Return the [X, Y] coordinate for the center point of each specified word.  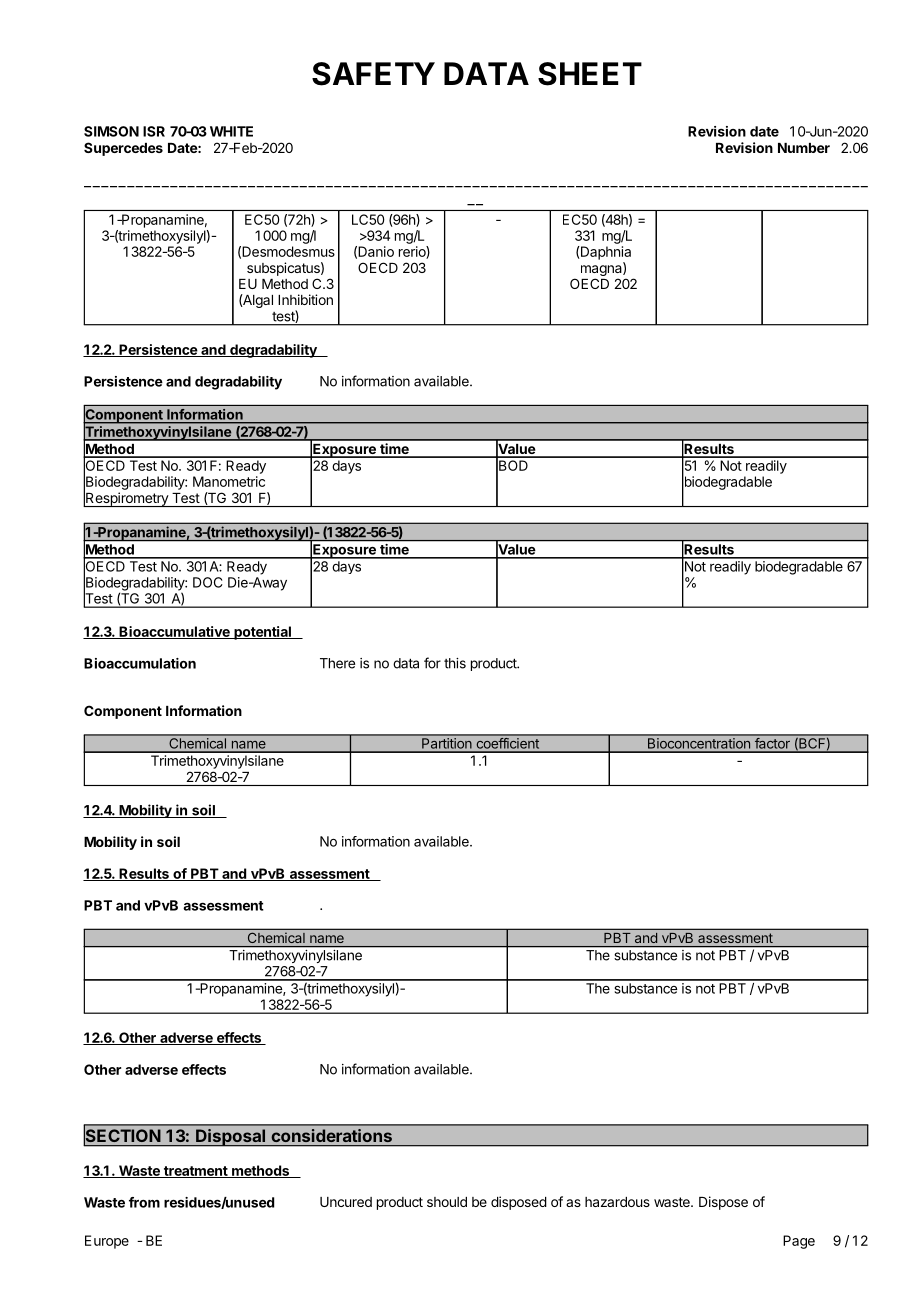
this [455, 663]
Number [804, 148]
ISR [154, 131]
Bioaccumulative [174, 632]
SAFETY [373, 74]
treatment [195, 1172]
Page [799, 1242]
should [447, 1202]
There [337, 663]
